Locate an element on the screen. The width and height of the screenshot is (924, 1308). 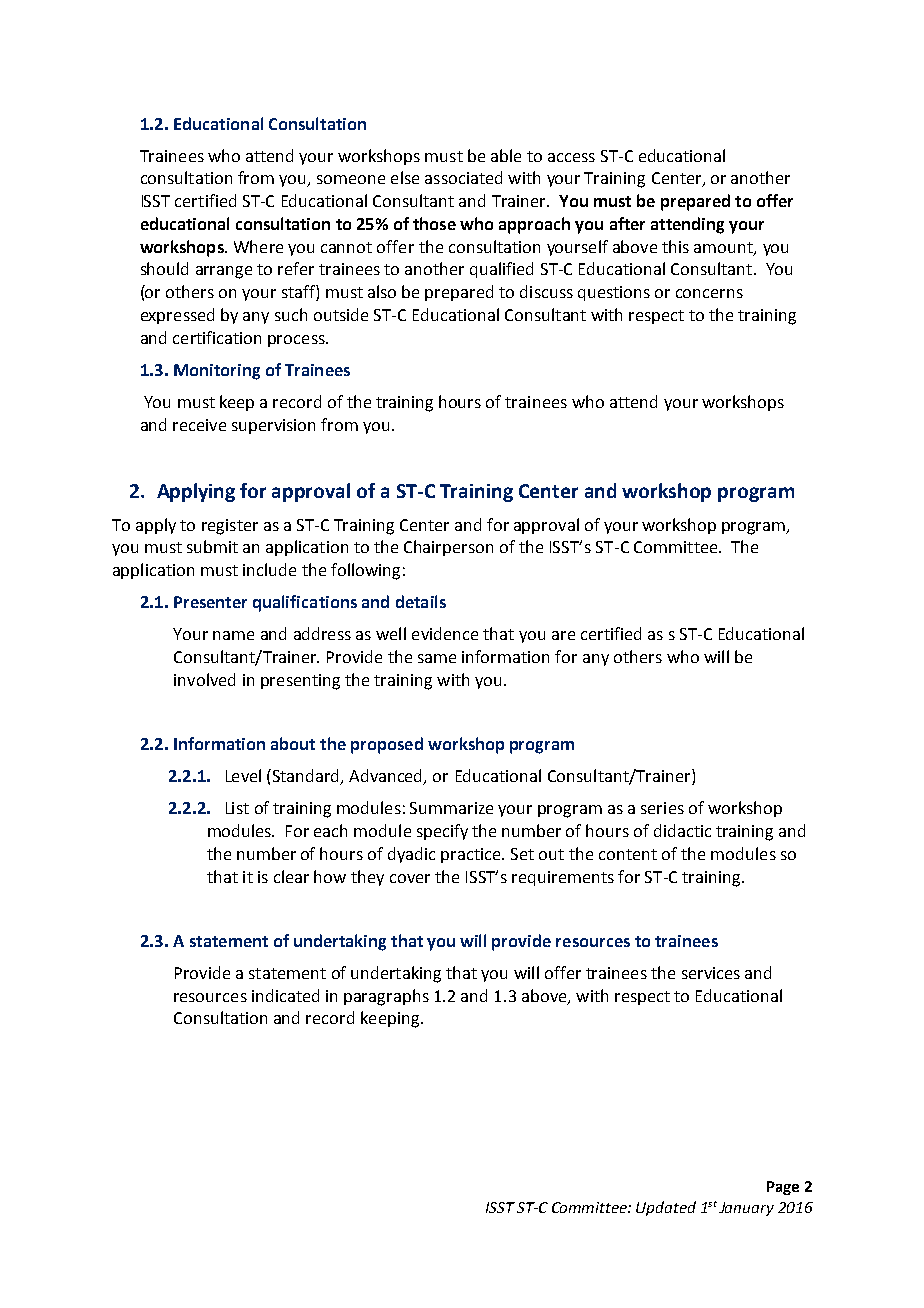
concerns is located at coordinates (709, 293).
